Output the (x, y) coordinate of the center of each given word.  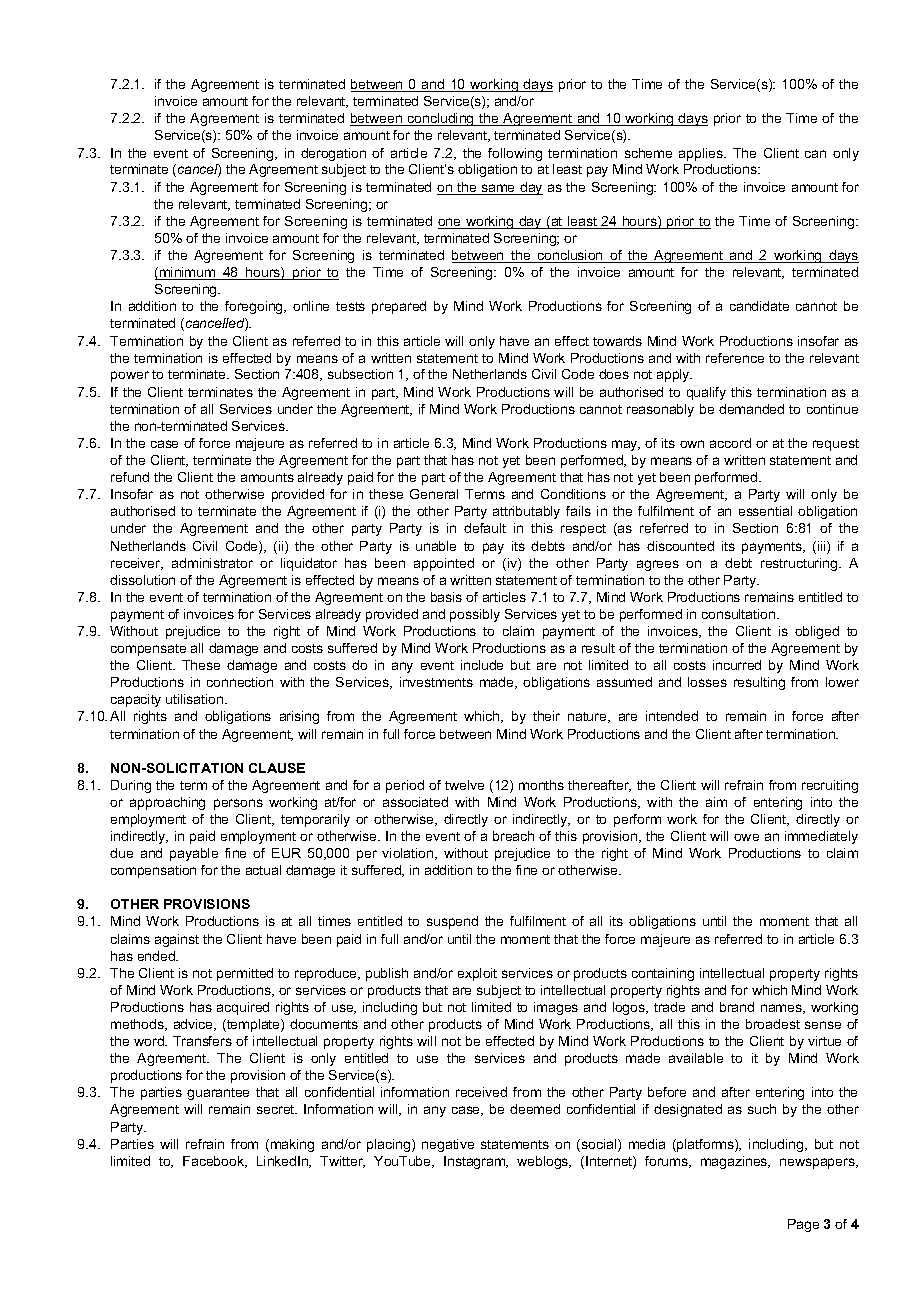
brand (737, 1007)
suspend (452, 922)
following (515, 154)
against (177, 940)
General (434, 494)
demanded (751, 409)
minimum (188, 273)
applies (702, 154)
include (482, 665)
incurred (737, 665)
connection (240, 682)
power (130, 376)
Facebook (215, 1162)
